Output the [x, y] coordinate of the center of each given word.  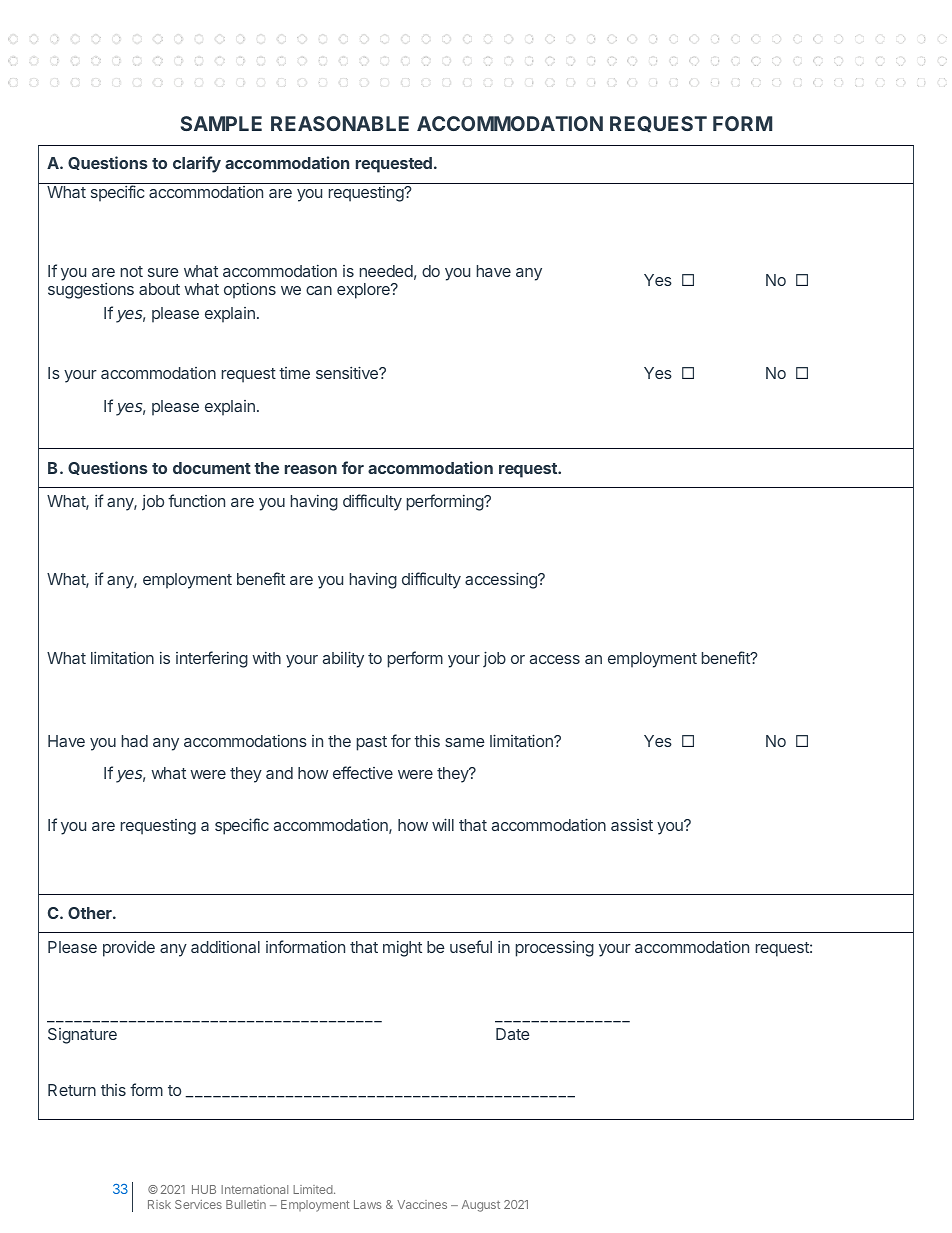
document [212, 468]
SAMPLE [221, 123]
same [465, 742]
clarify [197, 164]
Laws [367, 1204]
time [294, 373]
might [402, 949]
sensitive [348, 372]
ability [343, 659]
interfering [212, 659]
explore [364, 291]
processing [555, 949]
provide [129, 949]
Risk [159, 1204]
